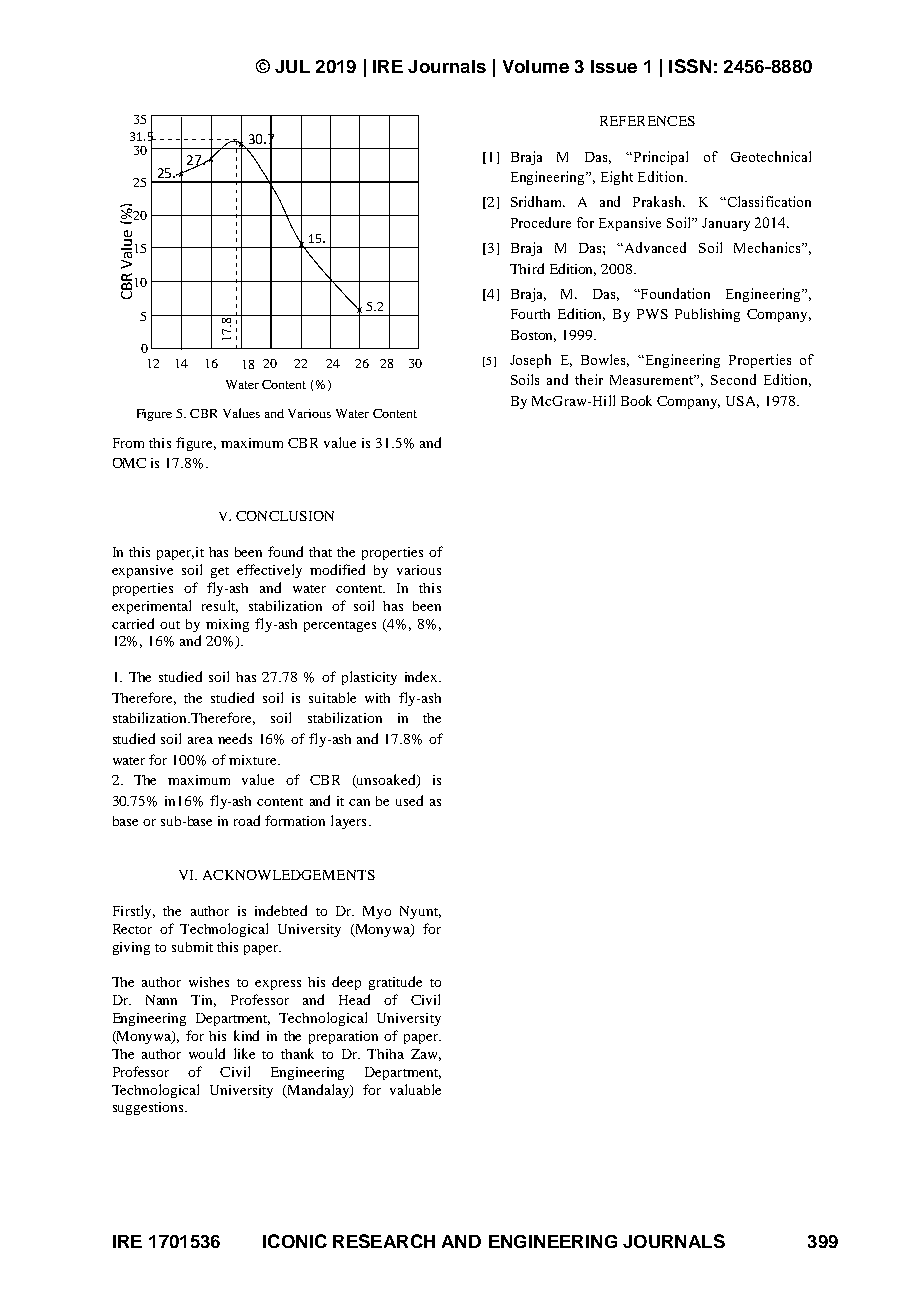  Describe the element at coordinates (247, 820) in the screenshot. I see `road` at that location.
